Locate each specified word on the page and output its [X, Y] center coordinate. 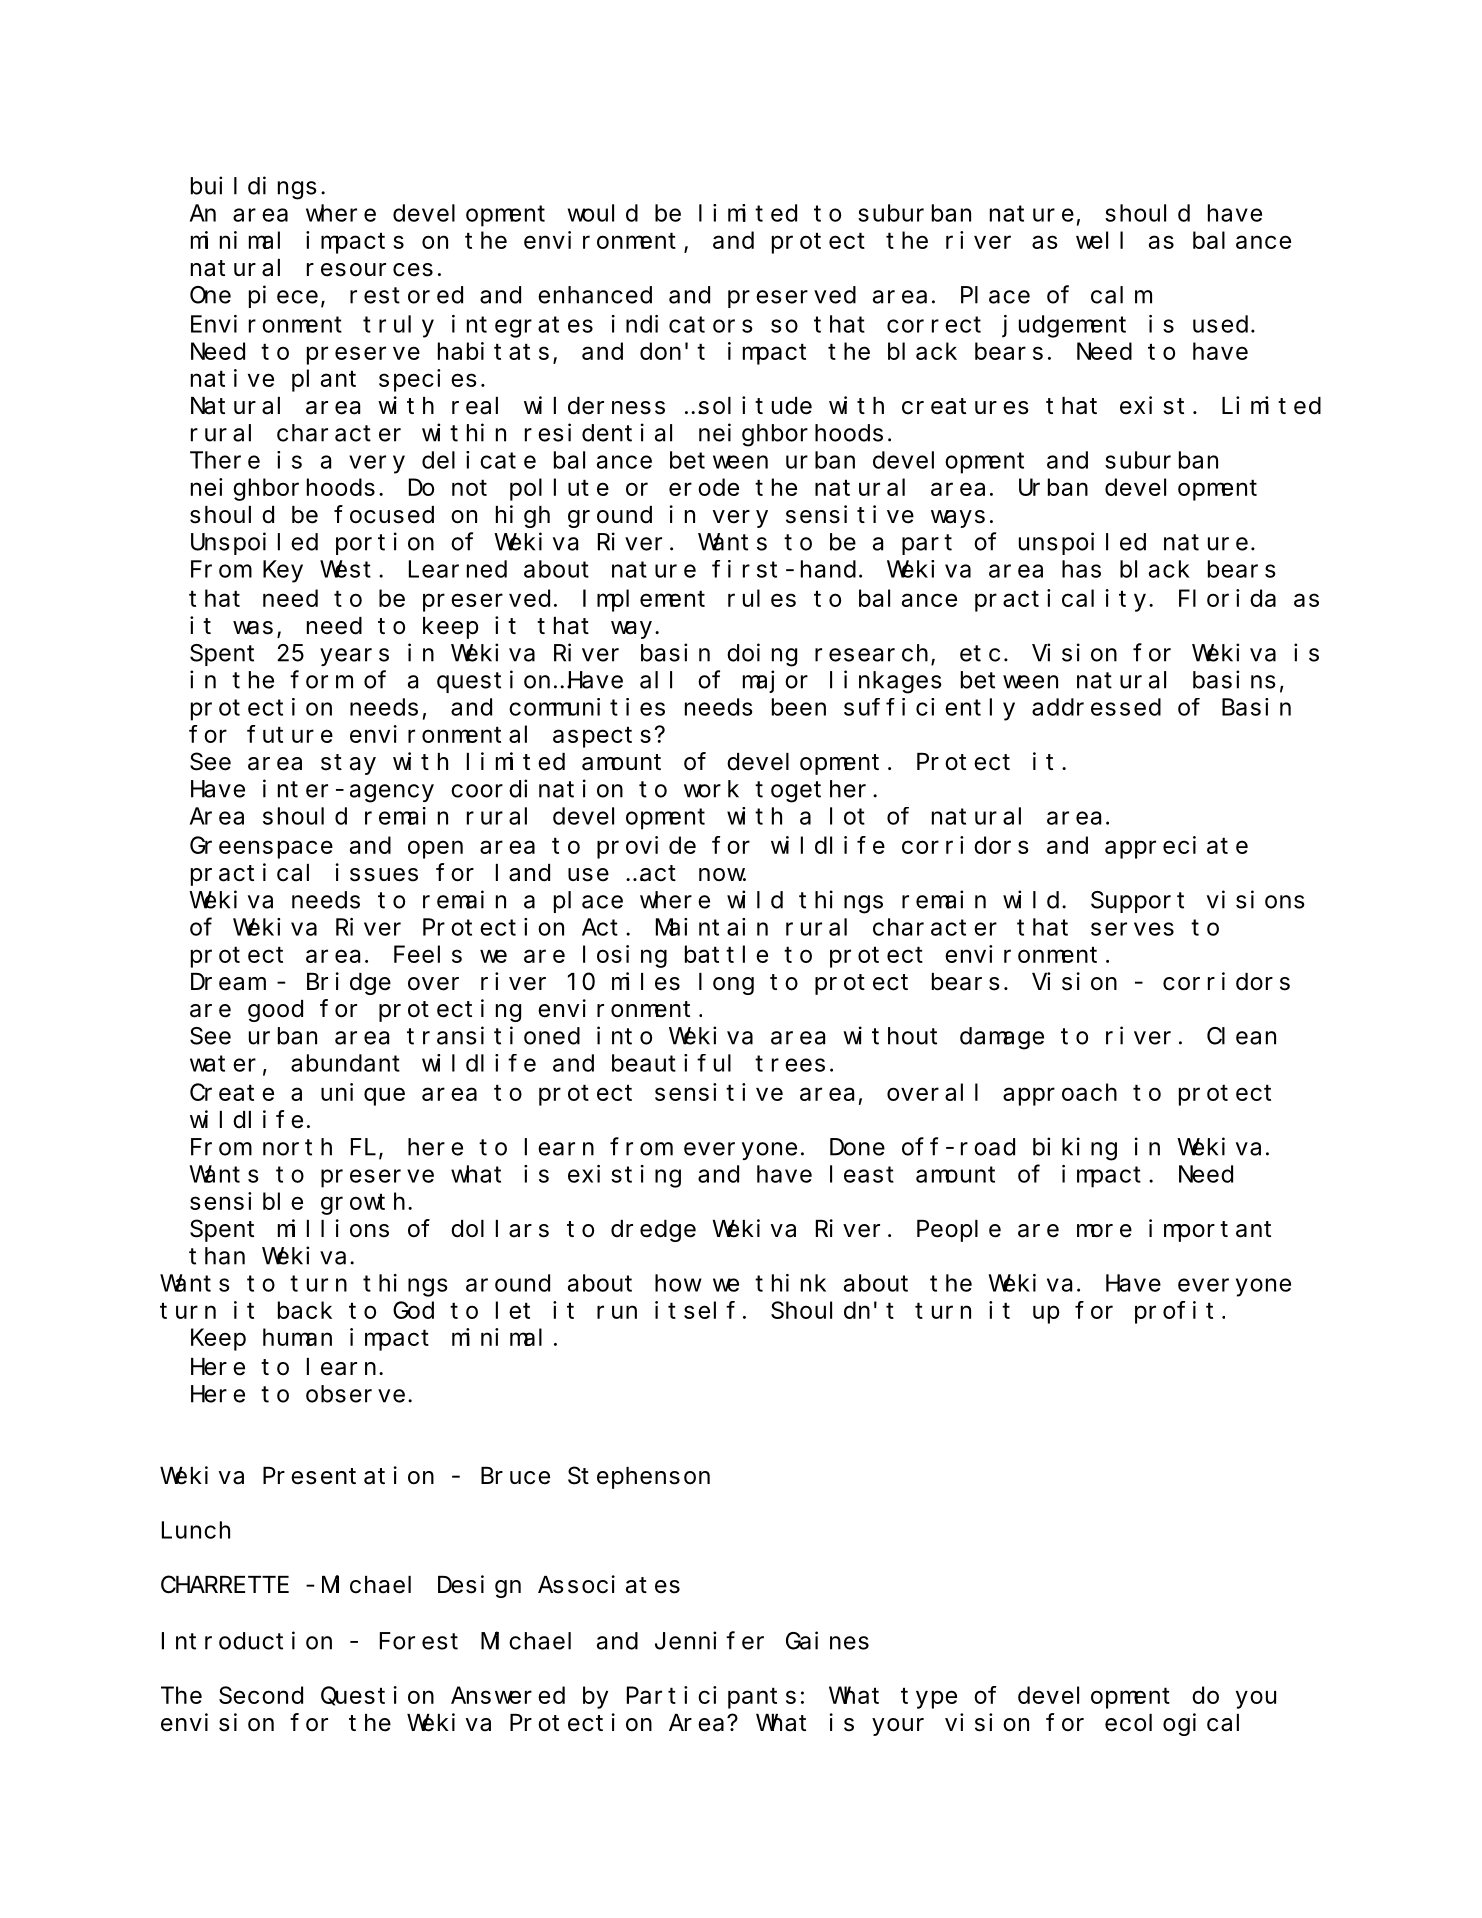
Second [261, 1695]
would [603, 213]
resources [370, 270]
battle [726, 954]
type [929, 1698]
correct [934, 325]
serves [1132, 929]
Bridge [349, 983]
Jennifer [709, 1640]
